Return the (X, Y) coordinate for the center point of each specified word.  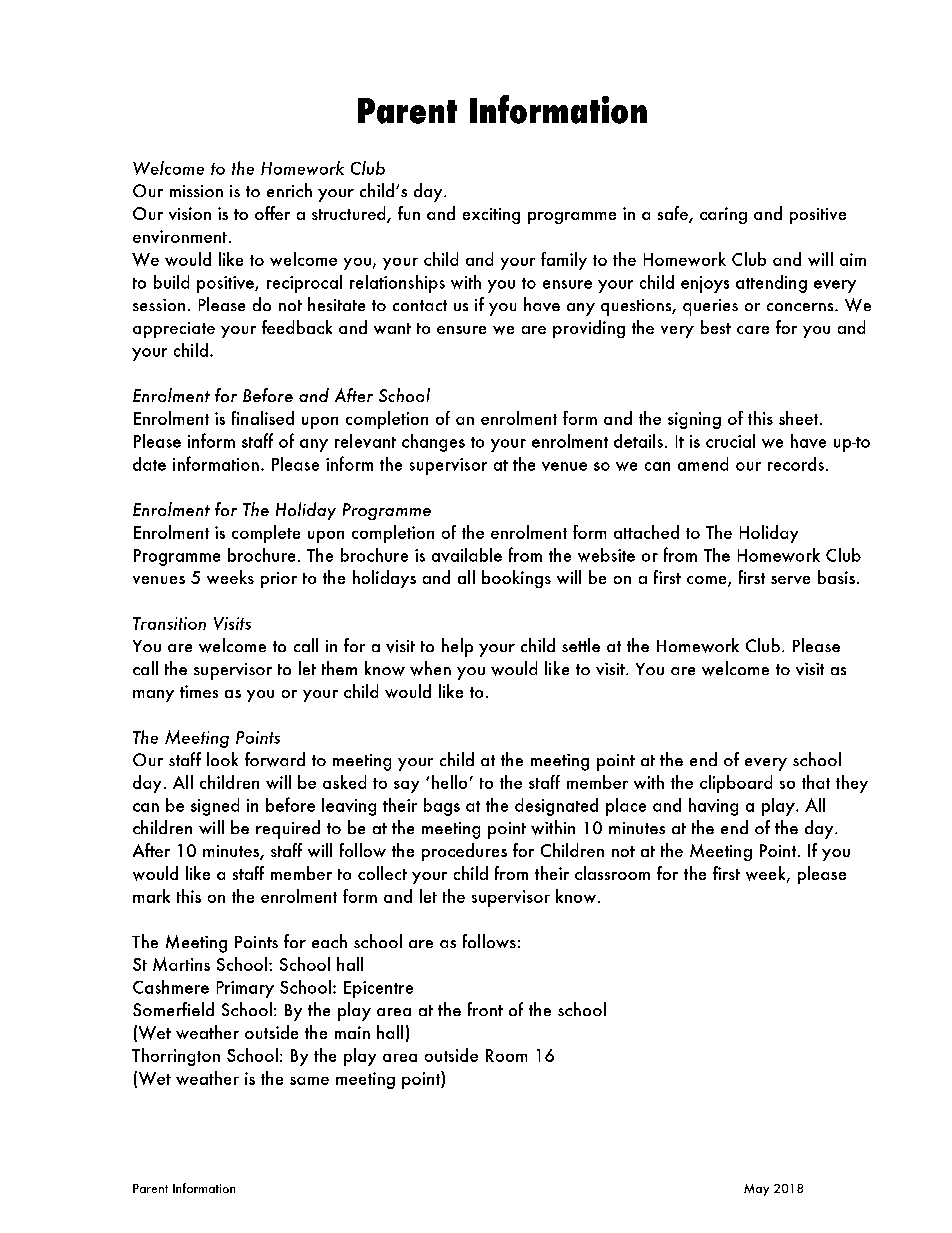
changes (433, 443)
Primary (245, 989)
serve (790, 580)
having (713, 807)
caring (723, 215)
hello (449, 782)
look (222, 759)
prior (279, 580)
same (309, 1081)
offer (272, 213)
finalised (263, 418)
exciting (491, 216)
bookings (516, 579)
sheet (800, 418)
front (485, 1009)
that (816, 782)
